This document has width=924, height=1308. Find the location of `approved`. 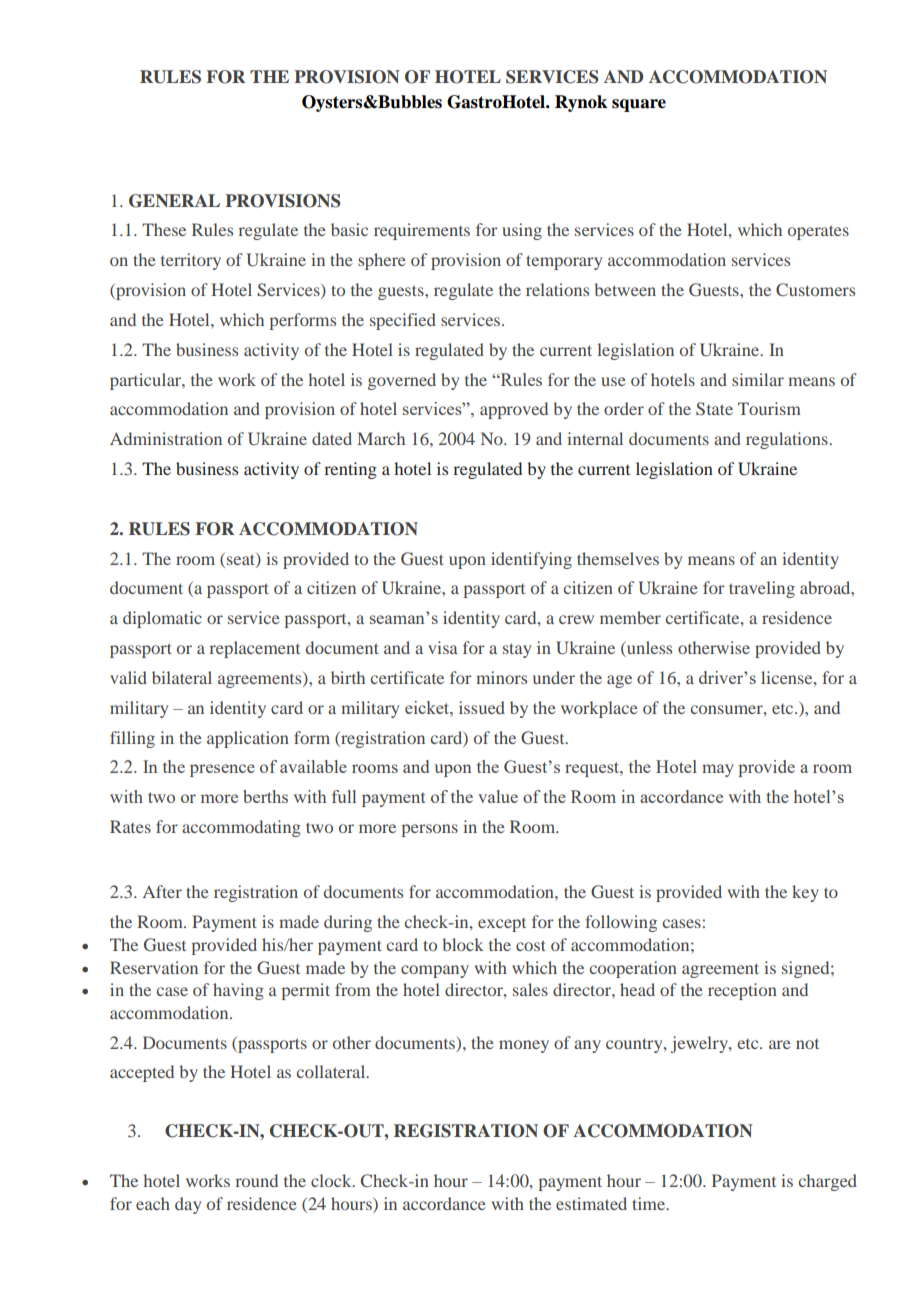

approved is located at coordinates (514, 410).
